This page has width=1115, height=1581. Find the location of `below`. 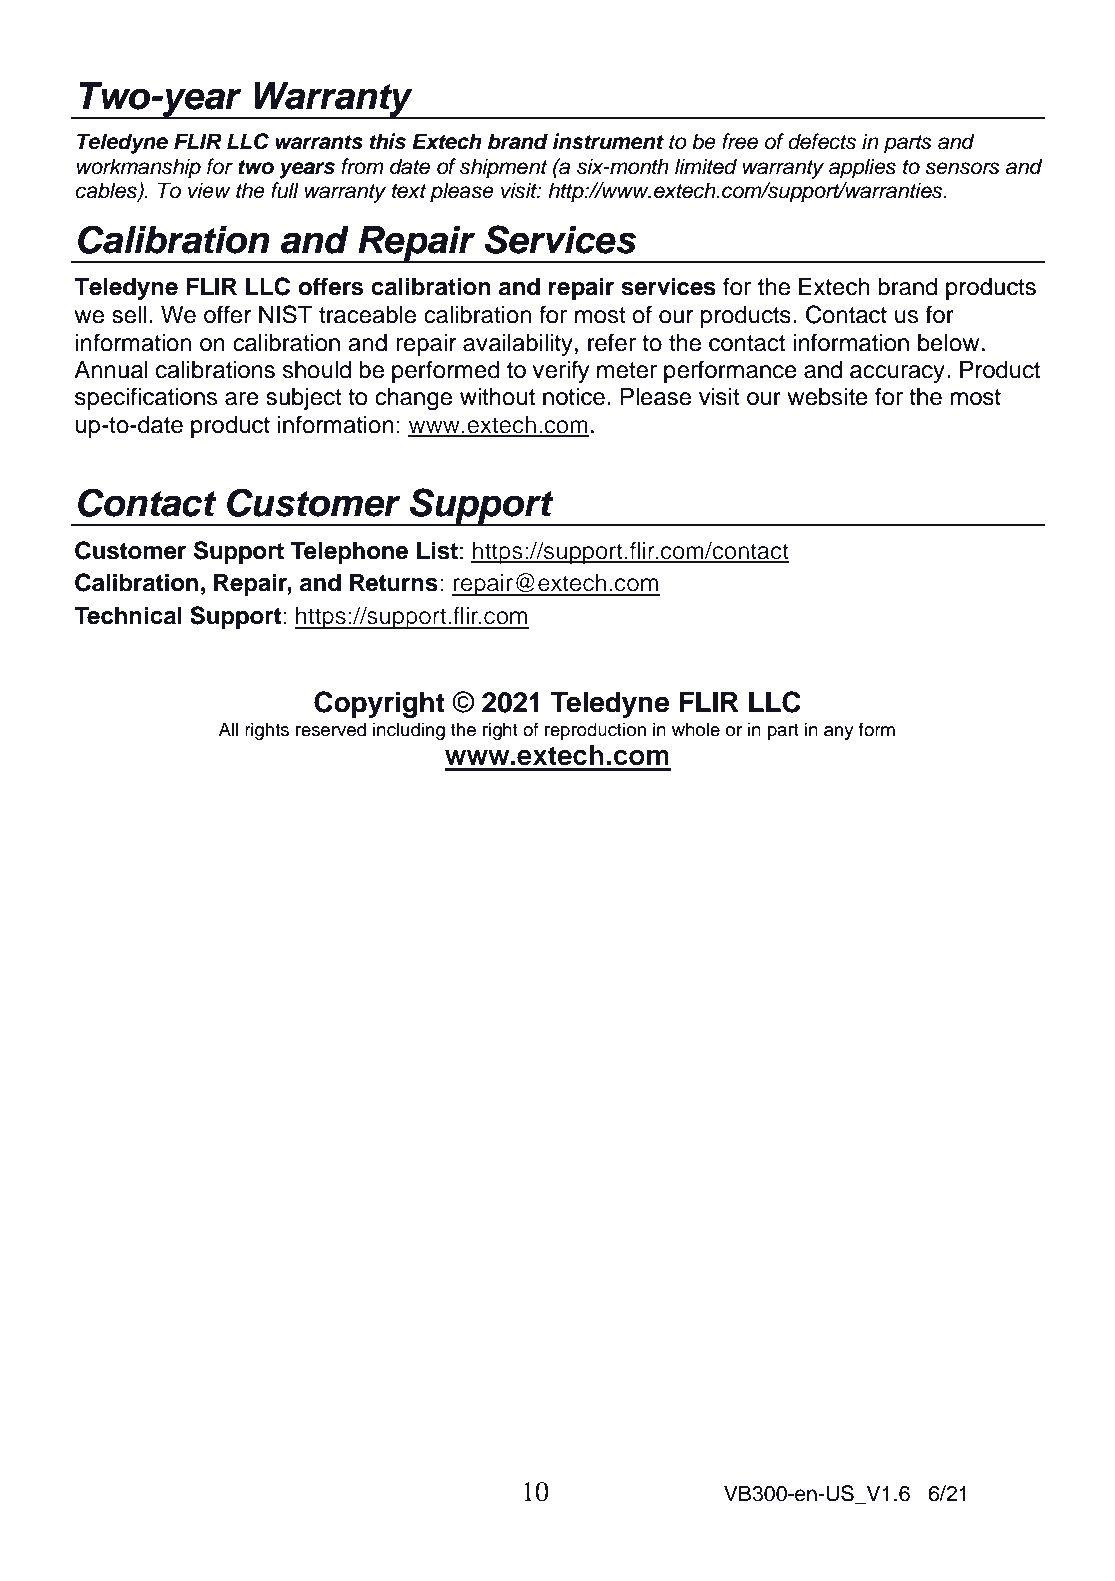

below is located at coordinates (948, 343).
